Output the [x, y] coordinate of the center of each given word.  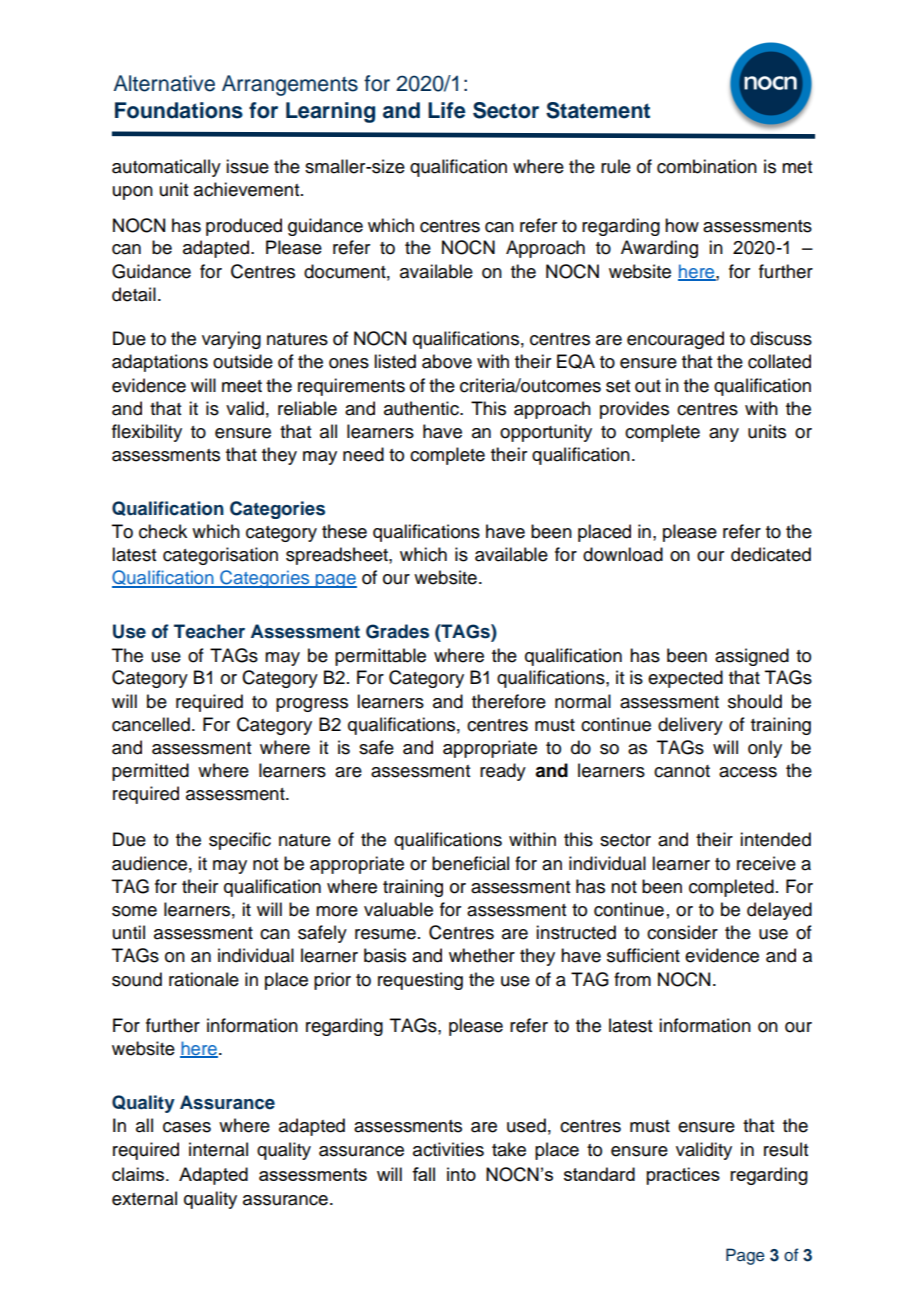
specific [240, 841]
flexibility [147, 433]
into [461, 1174]
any [724, 435]
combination [707, 166]
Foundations [179, 110]
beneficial [470, 863]
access [748, 772]
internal [218, 1149]
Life [447, 110]
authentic [422, 408]
